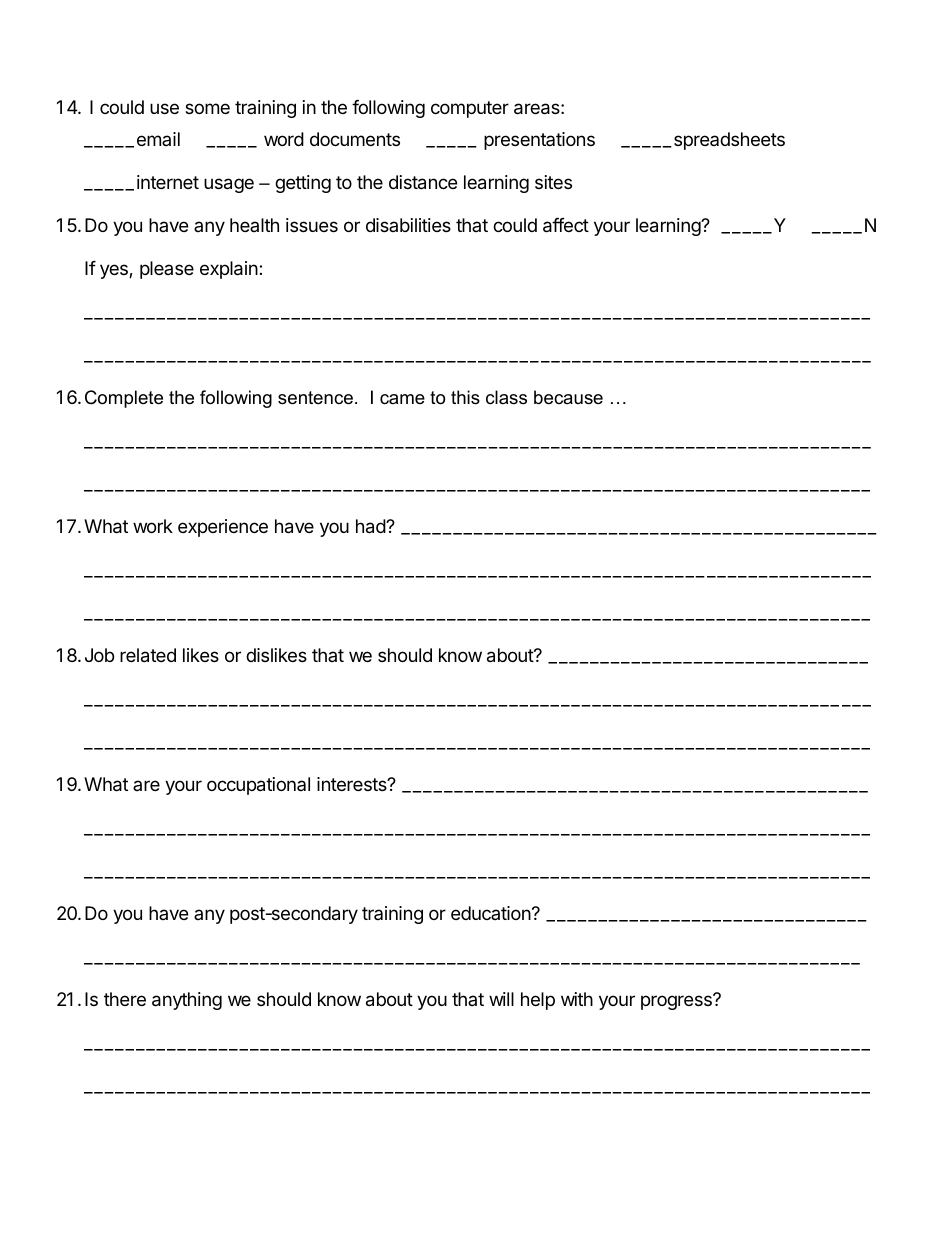 The width and height of the screenshot is (952, 1233). I want to click on will, so click(501, 999).
